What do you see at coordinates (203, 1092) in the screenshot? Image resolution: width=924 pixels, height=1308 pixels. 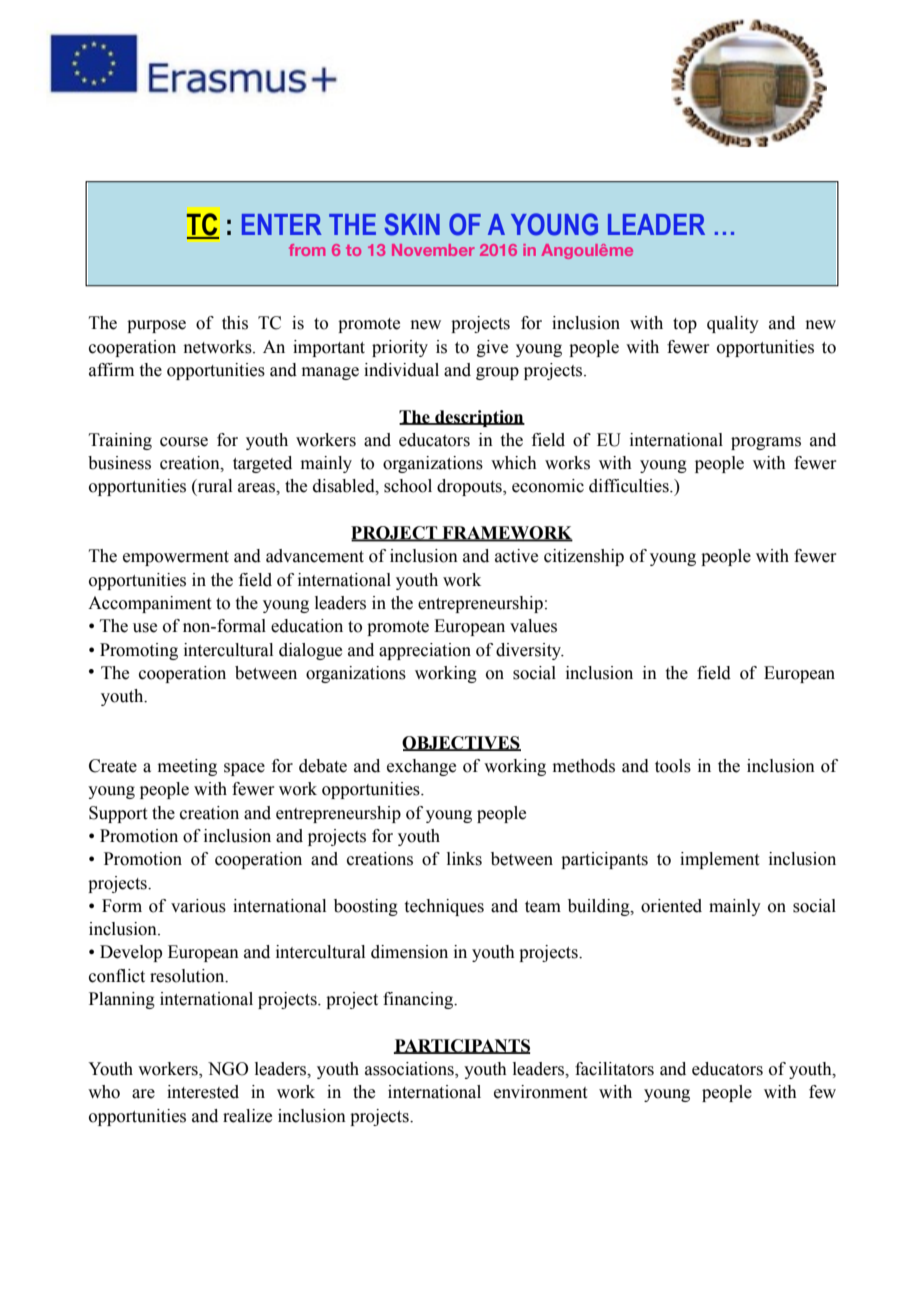 I see `interested` at bounding box center [203, 1092].
